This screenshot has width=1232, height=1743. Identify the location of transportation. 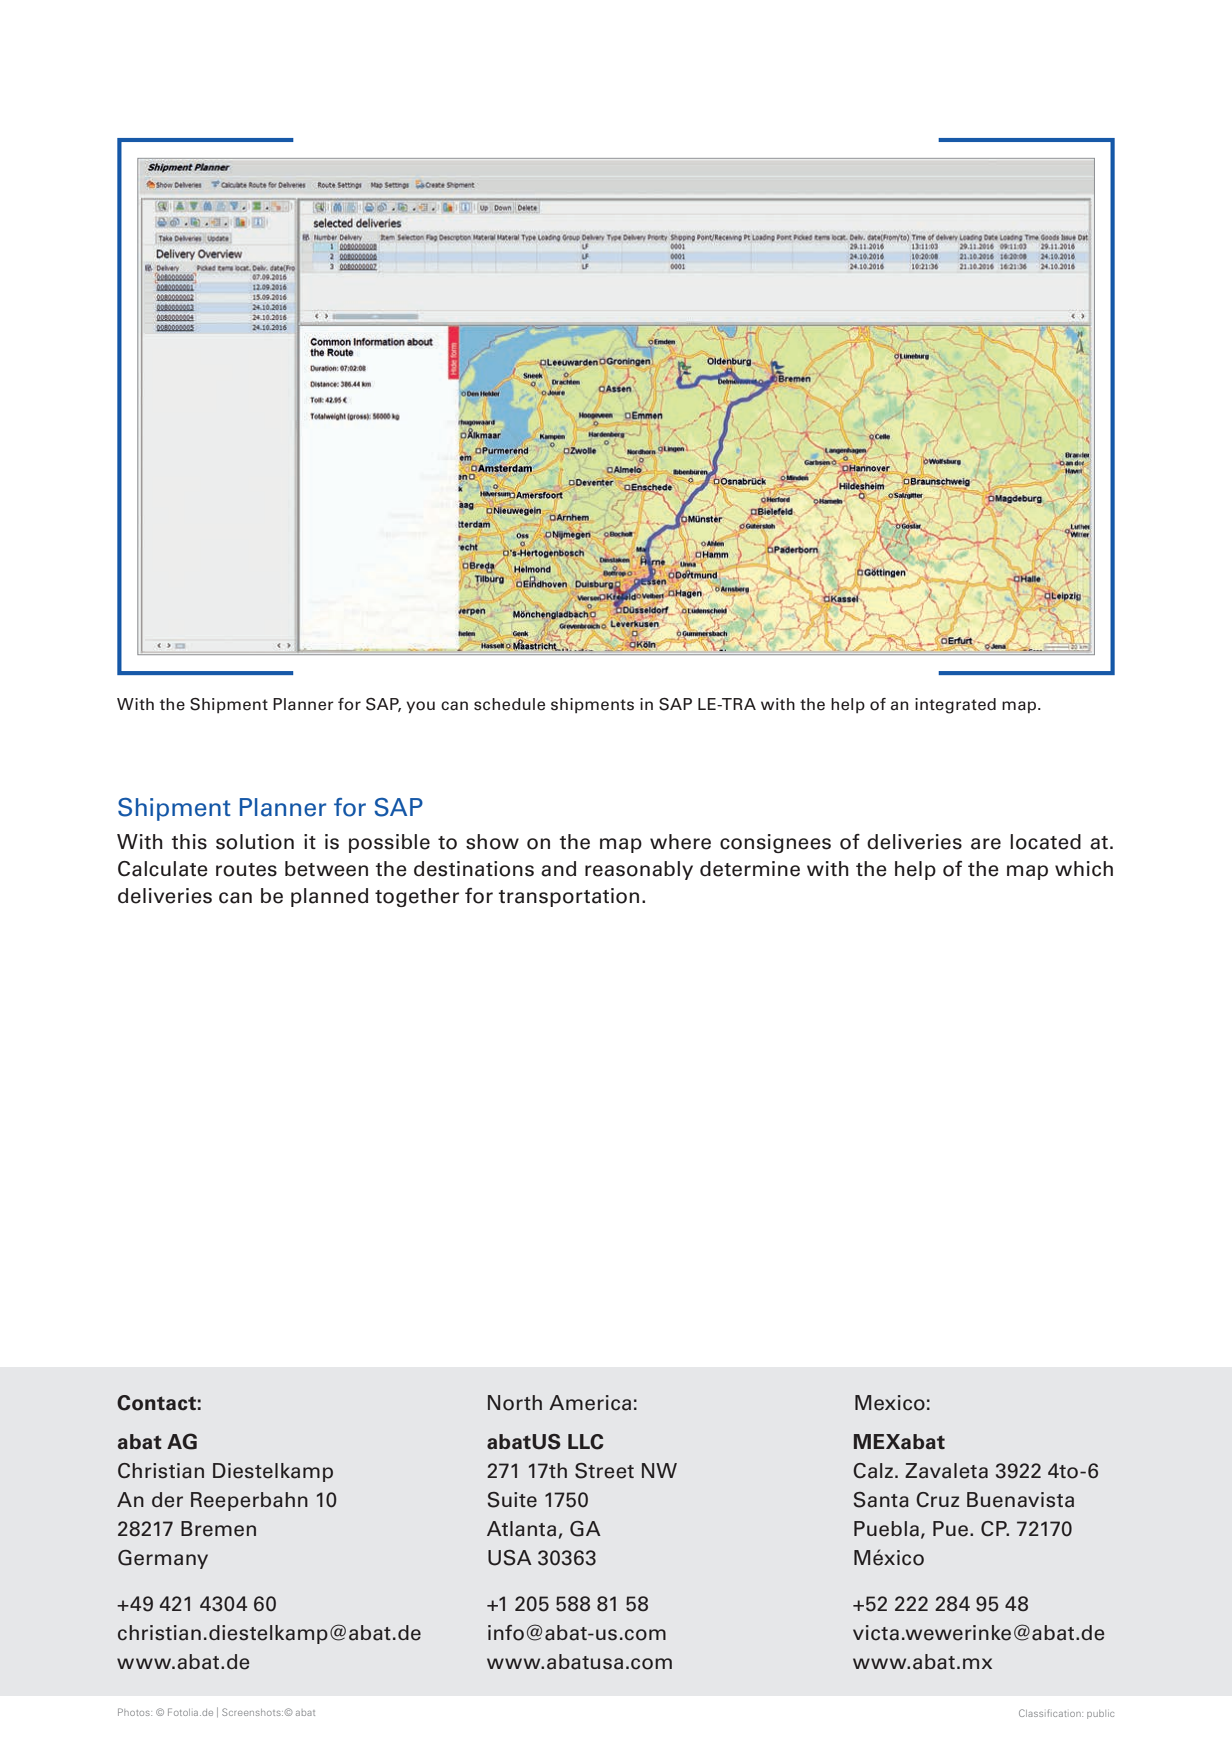
(568, 897).
